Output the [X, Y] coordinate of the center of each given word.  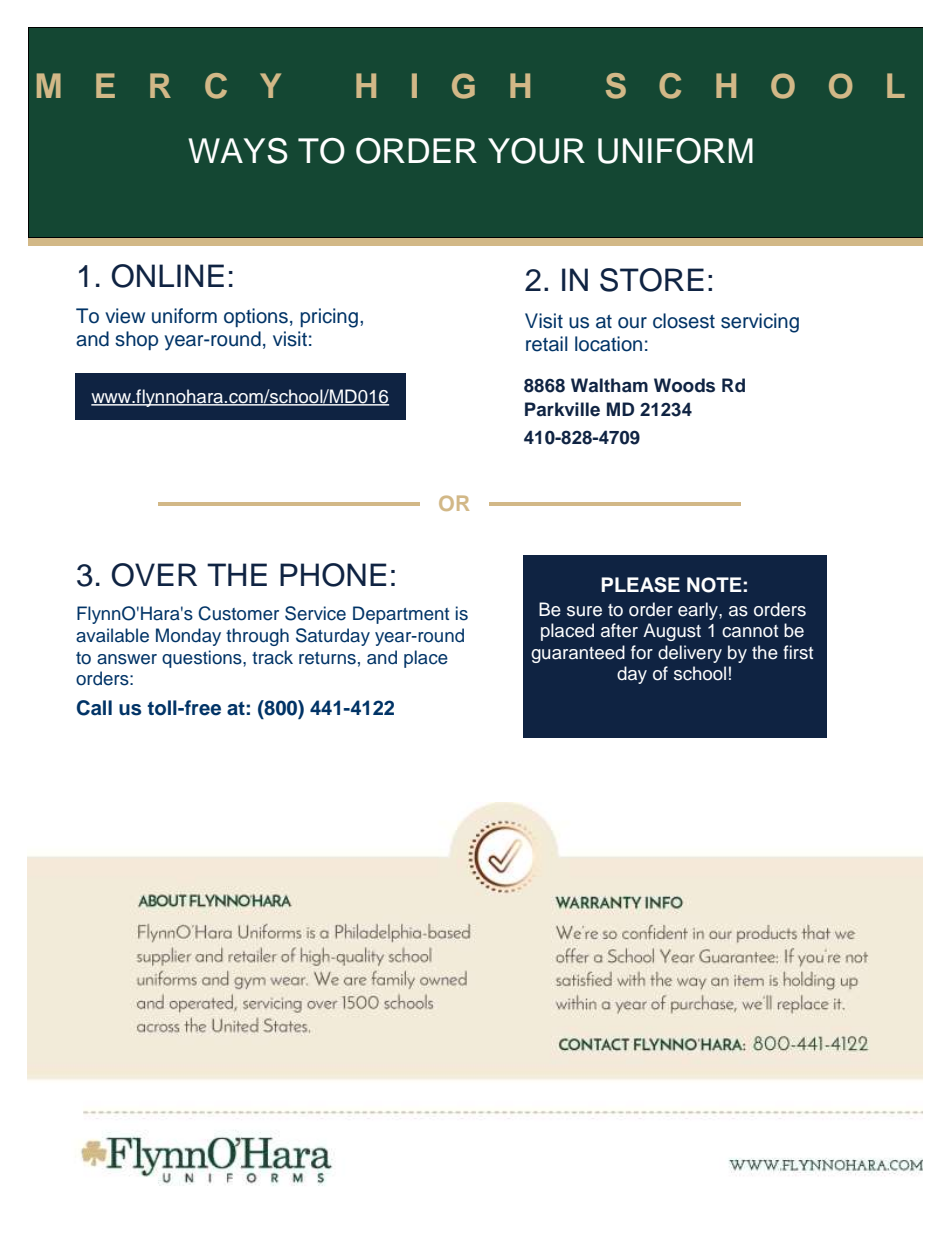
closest [684, 321]
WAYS [238, 151]
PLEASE [640, 585]
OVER [154, 575]
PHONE [333, 575]
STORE [652, 280]
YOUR [536, 151]
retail [547, 344]
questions [203, 659]
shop [136, 340]
